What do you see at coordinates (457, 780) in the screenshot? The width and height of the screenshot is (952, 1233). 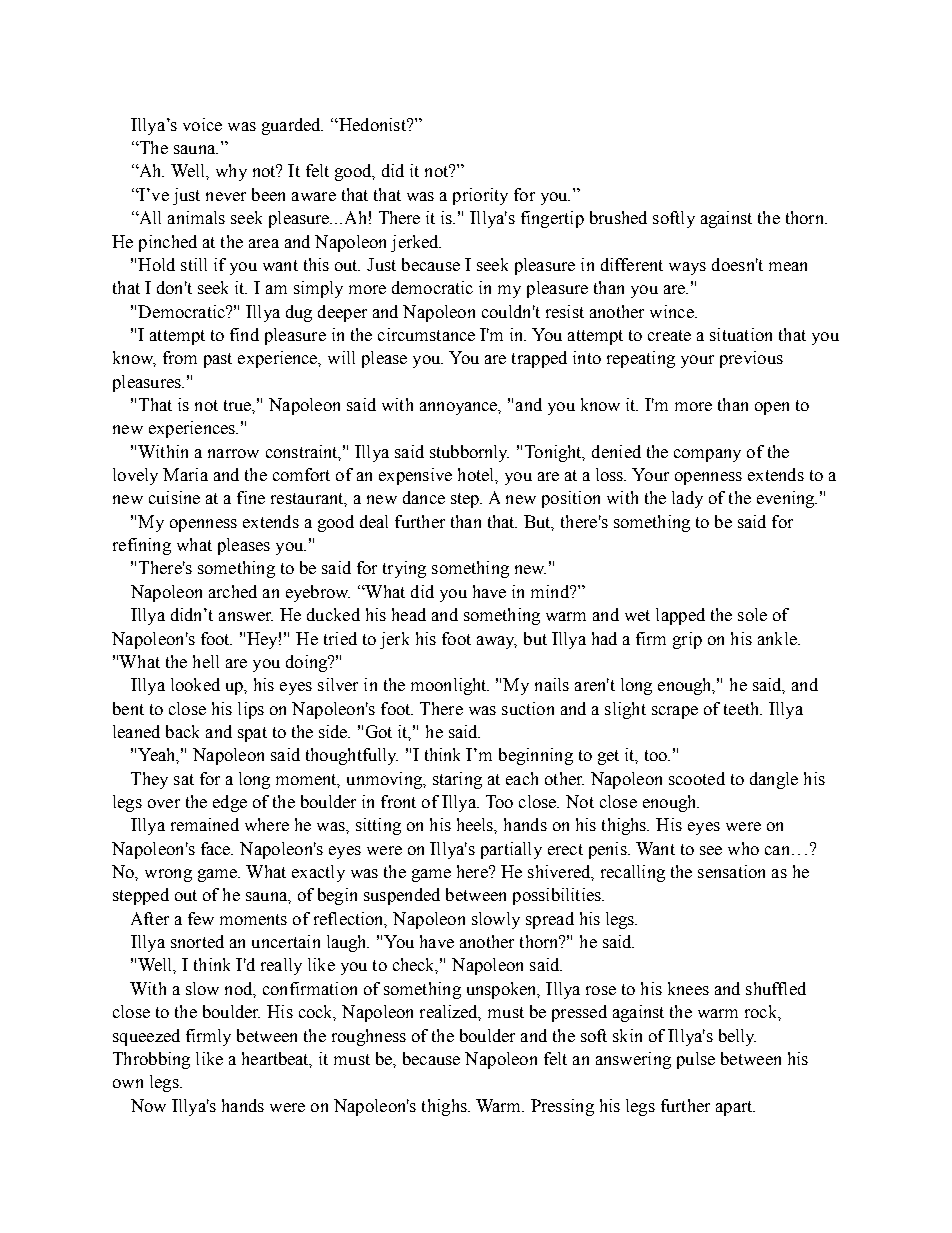 I see `staring` at bounding box center [457, 780].
